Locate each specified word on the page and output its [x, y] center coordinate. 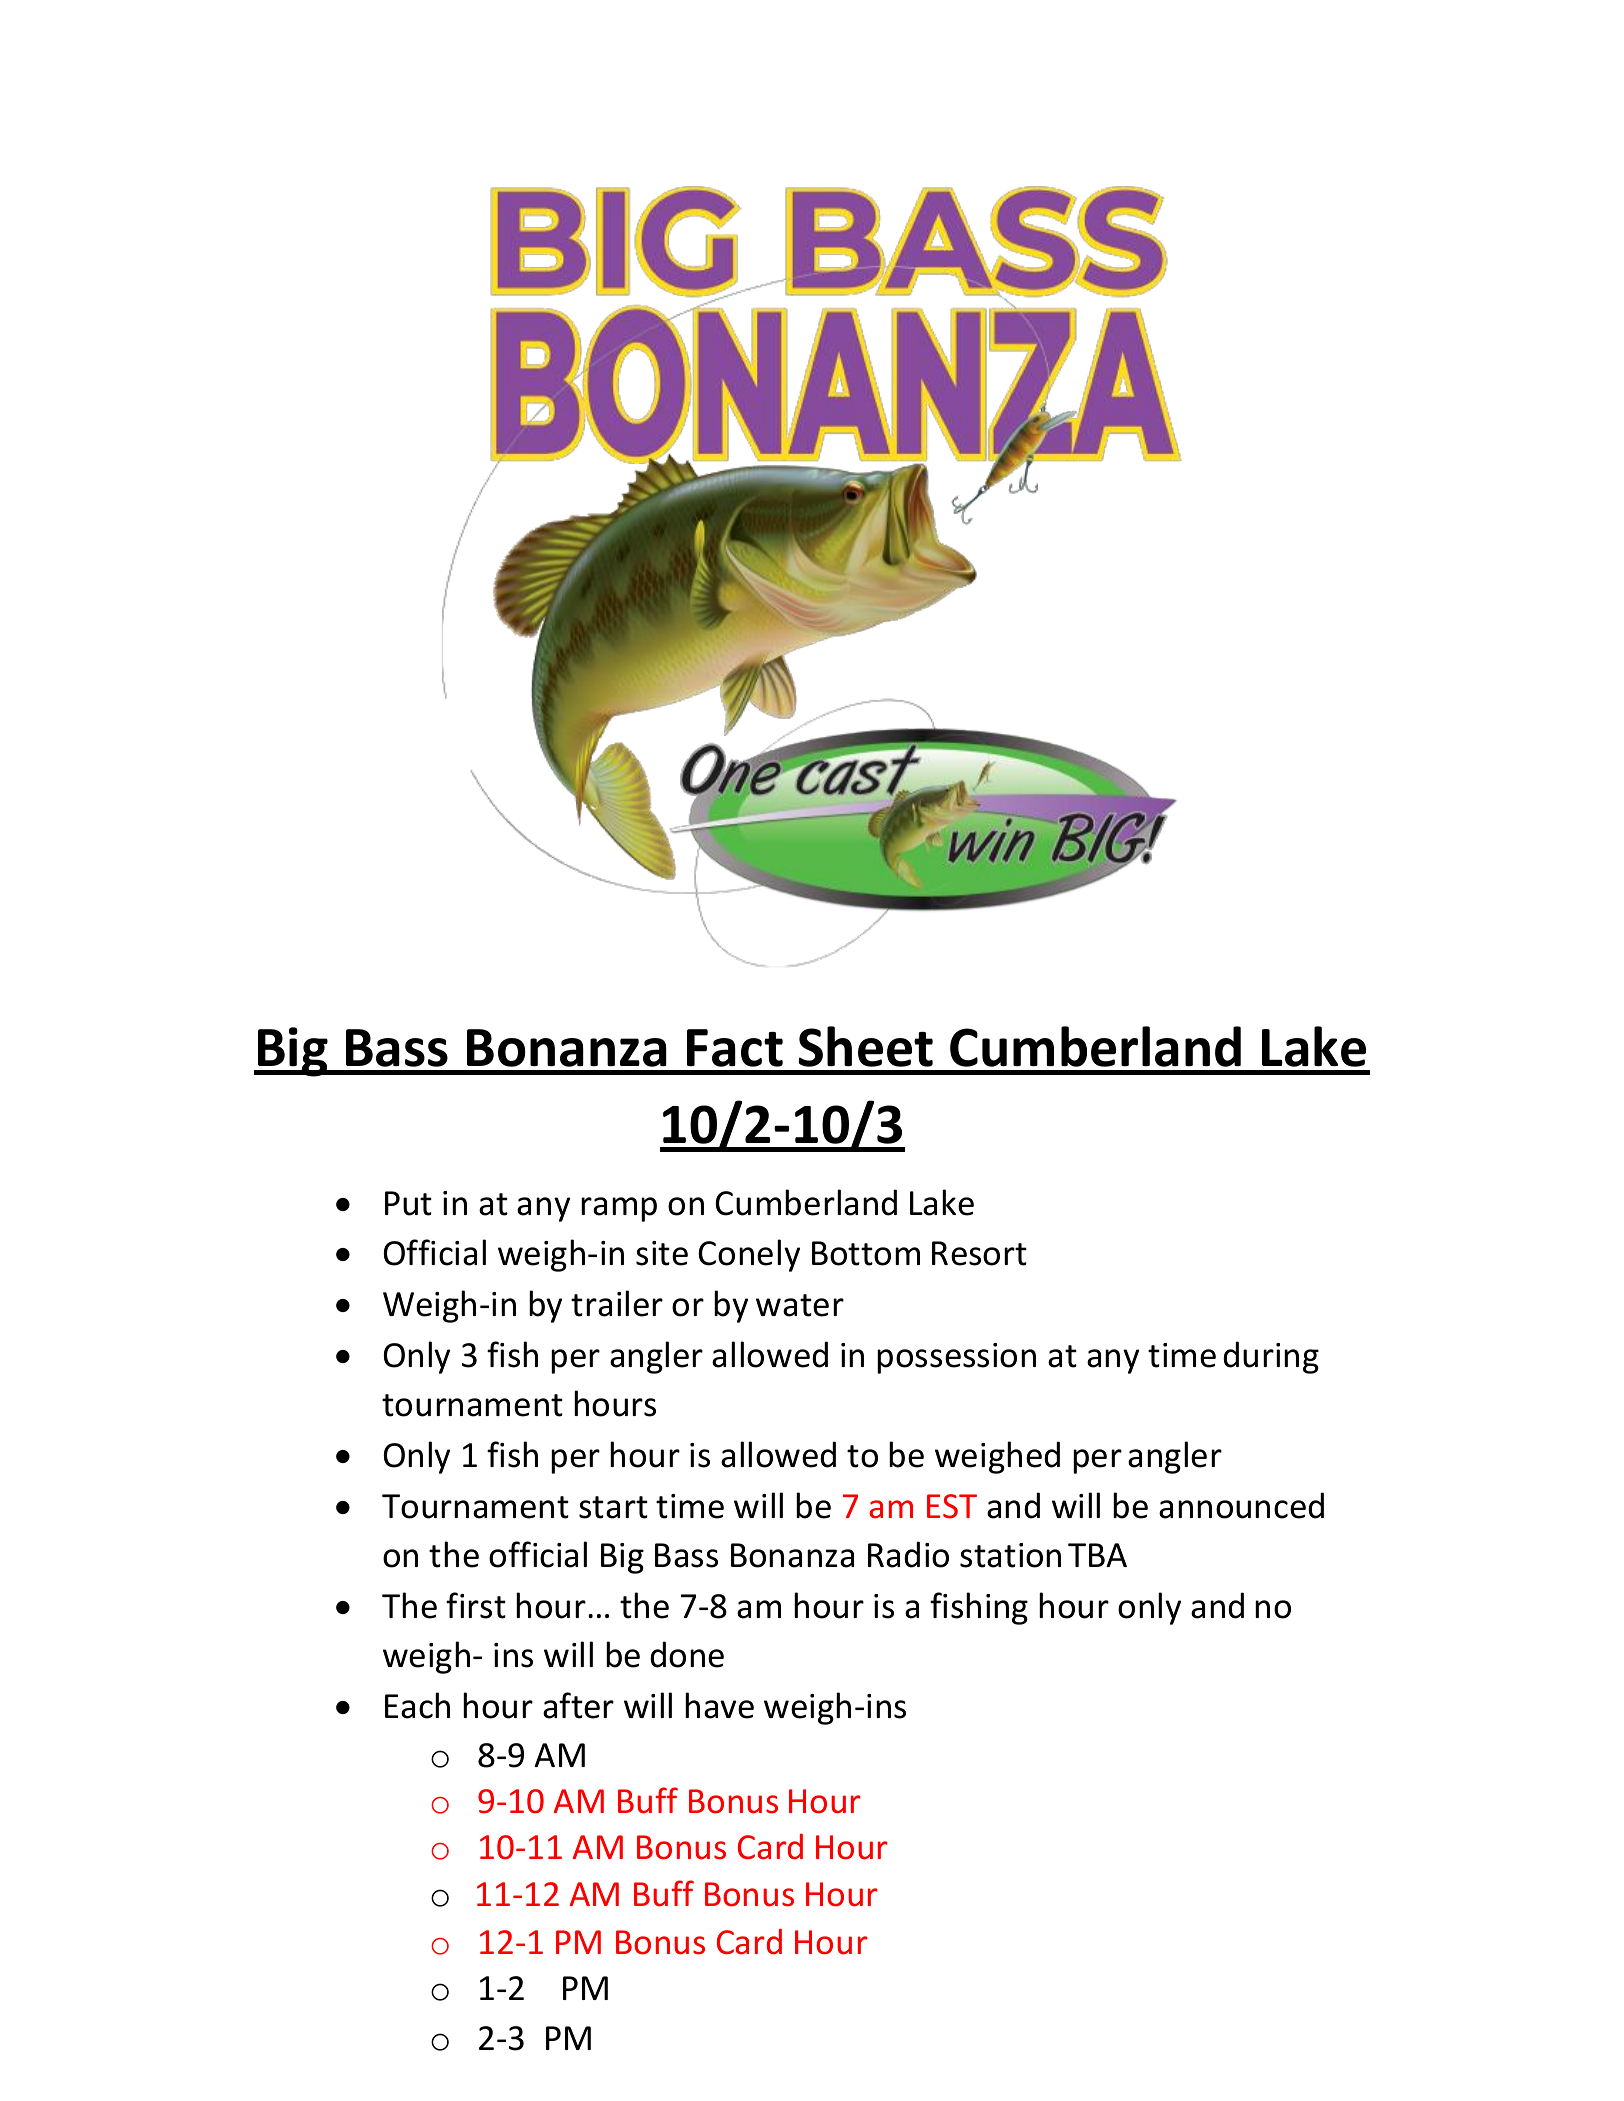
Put [408, 1203]
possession [956, 1358]
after [578, 1705]
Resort [979, 1253]
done [687, 1654]
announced [1241, 1505]
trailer [617, 1303]
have [719, 1705]
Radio [908, 1554]
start [613, 1507]
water [800, 1305]
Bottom [866, 1253]
